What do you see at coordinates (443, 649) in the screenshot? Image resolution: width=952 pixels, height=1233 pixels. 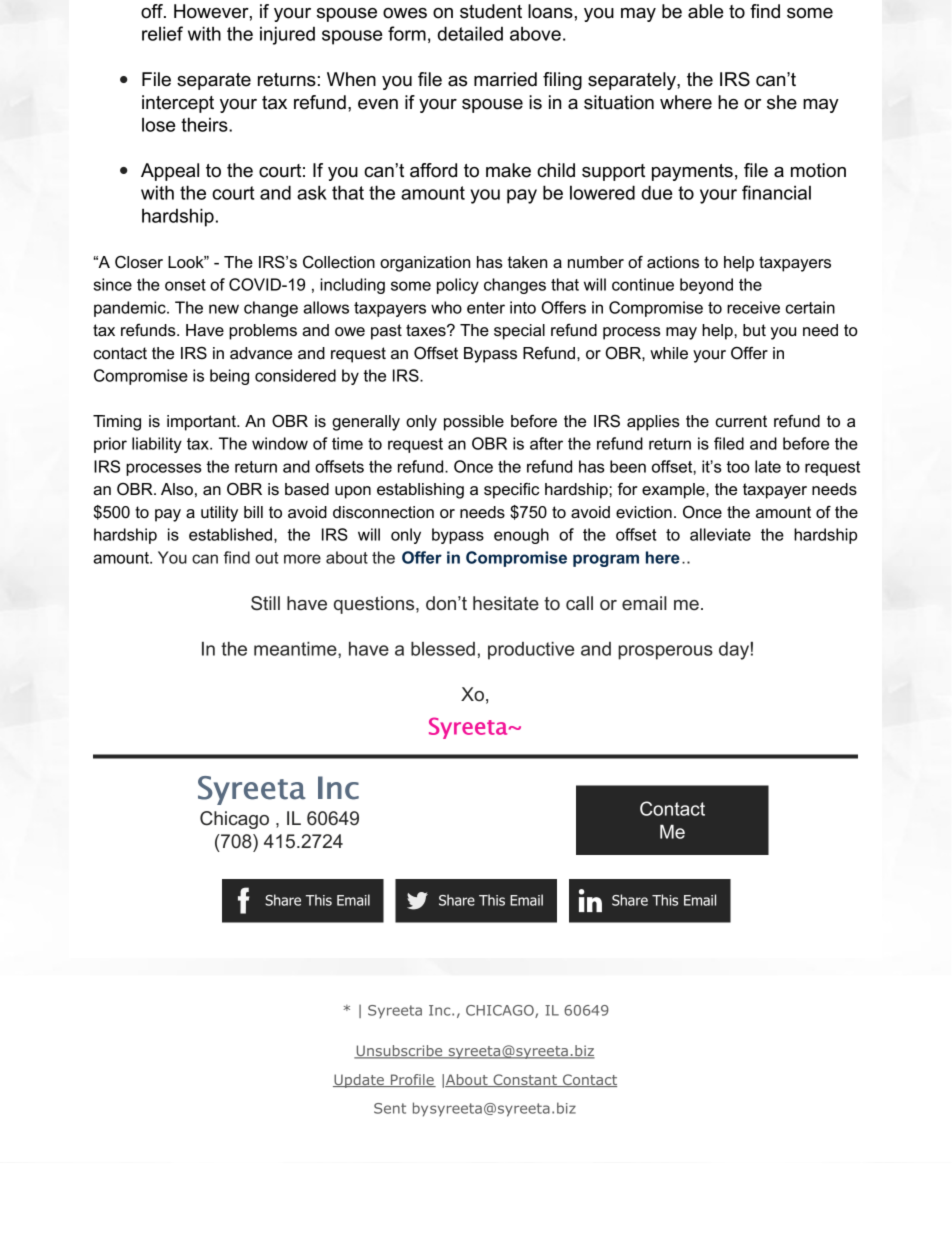 I see `blessed` at bounding box center [443, 649].
